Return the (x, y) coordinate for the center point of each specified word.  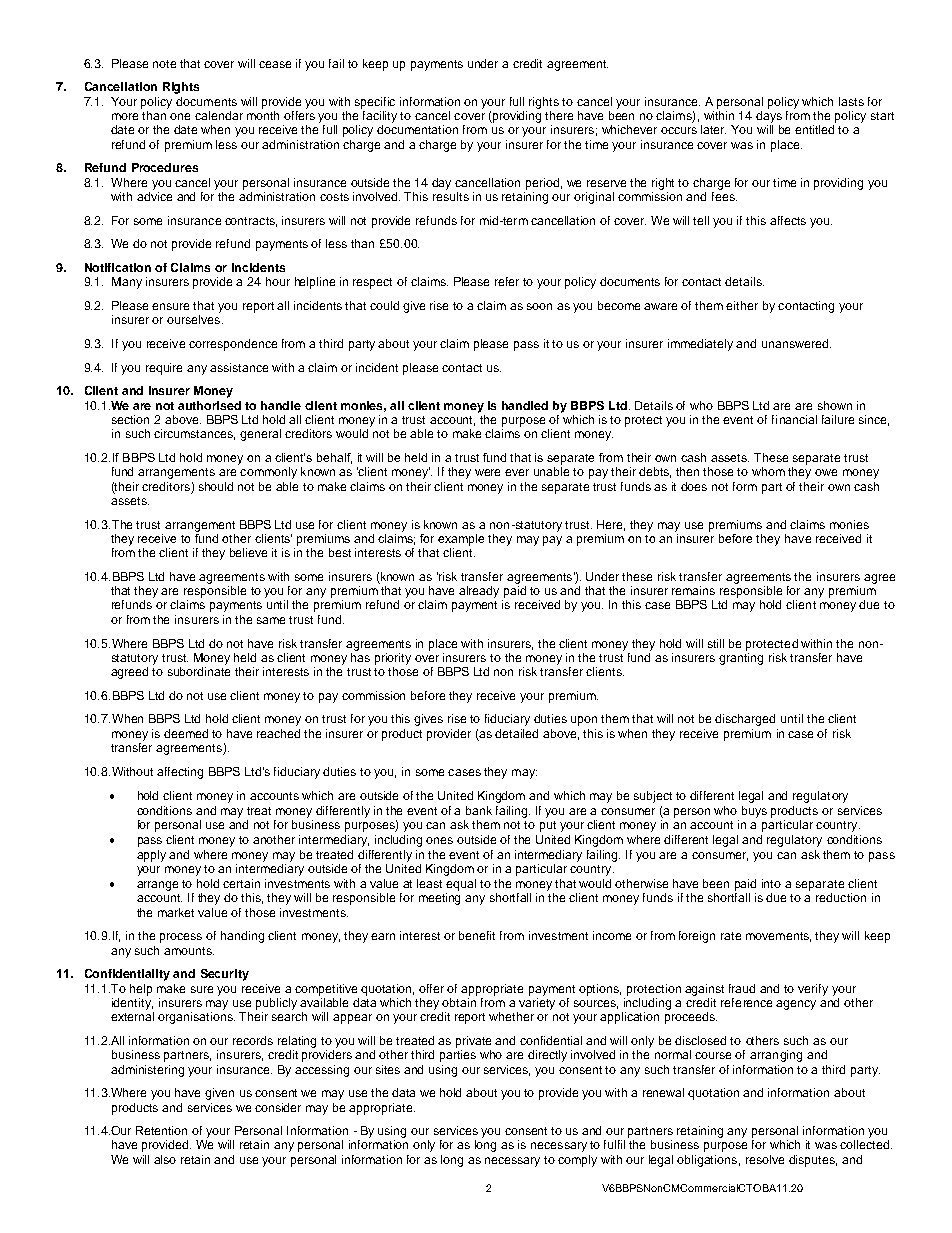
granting (741, 657)
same (271, 620)
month (263, 115)
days (769, 117)
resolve (765, 1159)
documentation (417, 129)
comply (577, 1161)
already (479, 592)
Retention (161, 1130)
